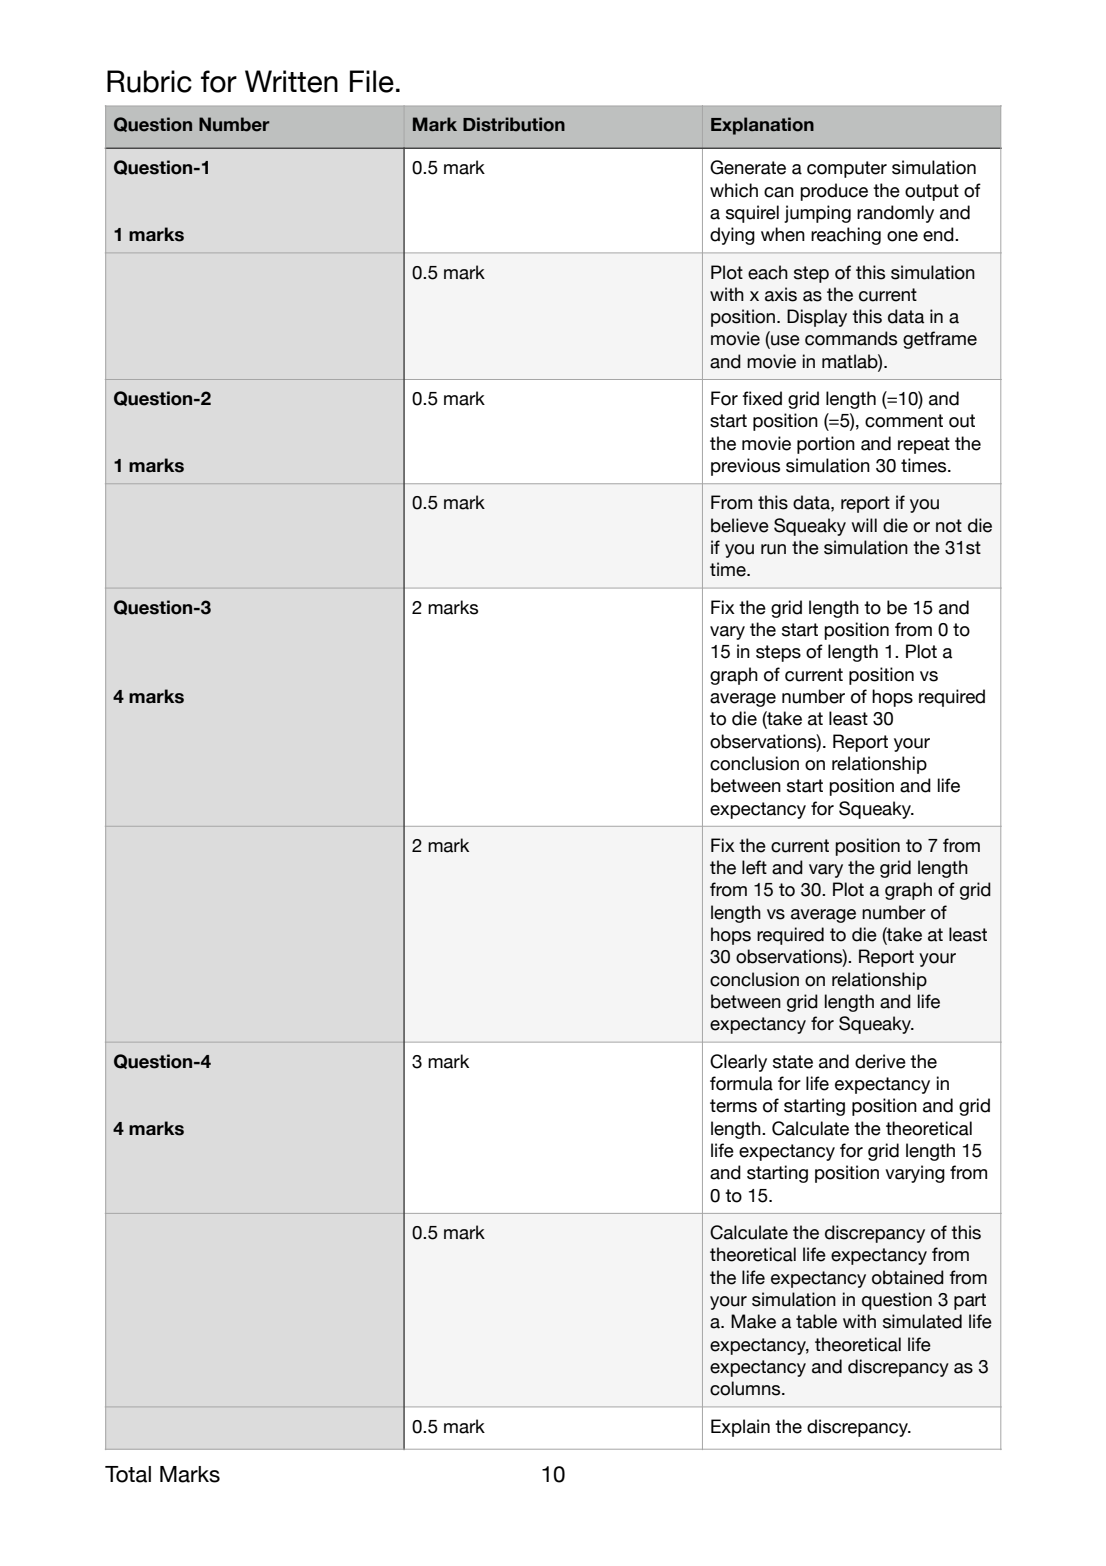 The height and width of the screenshot is (1566, 1106). I want to click on will, so click(864, 525).
